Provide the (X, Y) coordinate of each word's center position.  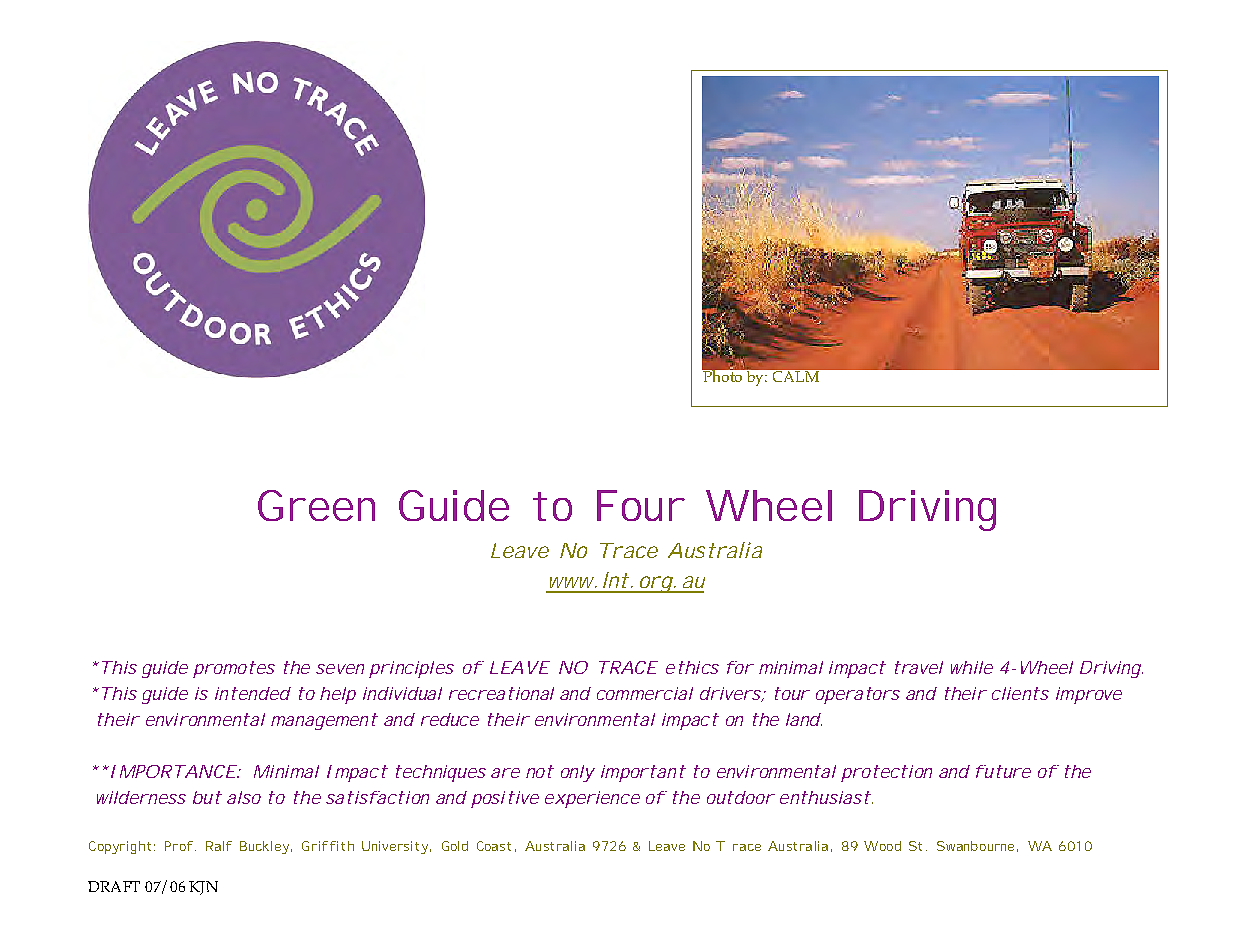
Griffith (328, 846)
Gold (455, 846)
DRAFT (114, 886)
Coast (494, 846)
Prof (179, 846)
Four (641, 505)
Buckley (264, 847)
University (395, 847)
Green (316, 505)
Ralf (219, 846)
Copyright (120, 847)
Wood (882, 846)
